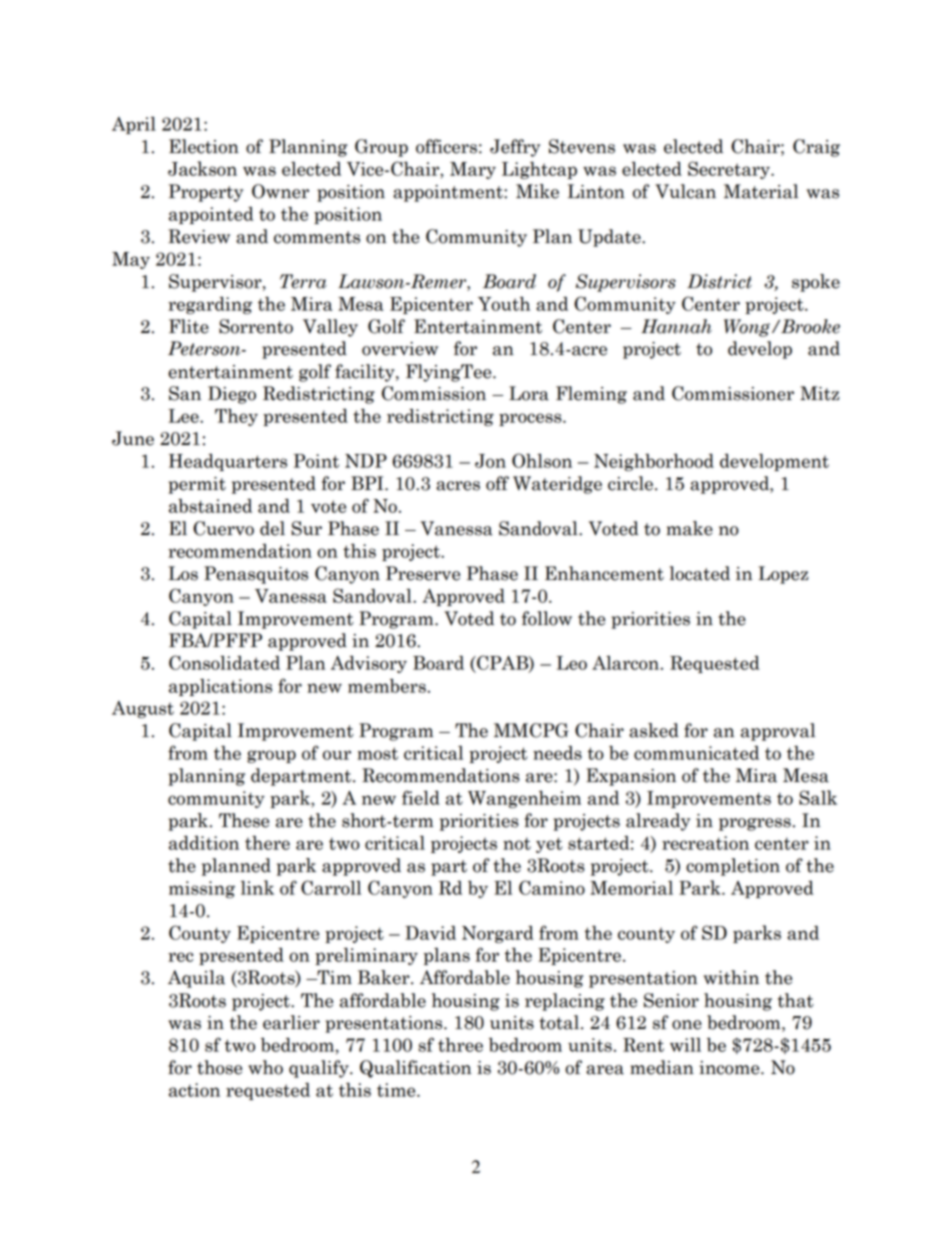 This document has width=952, height=1233. What do you see at coordinates (183, 573) in the document?
I see `Los` at bounding box center [183, 573].
